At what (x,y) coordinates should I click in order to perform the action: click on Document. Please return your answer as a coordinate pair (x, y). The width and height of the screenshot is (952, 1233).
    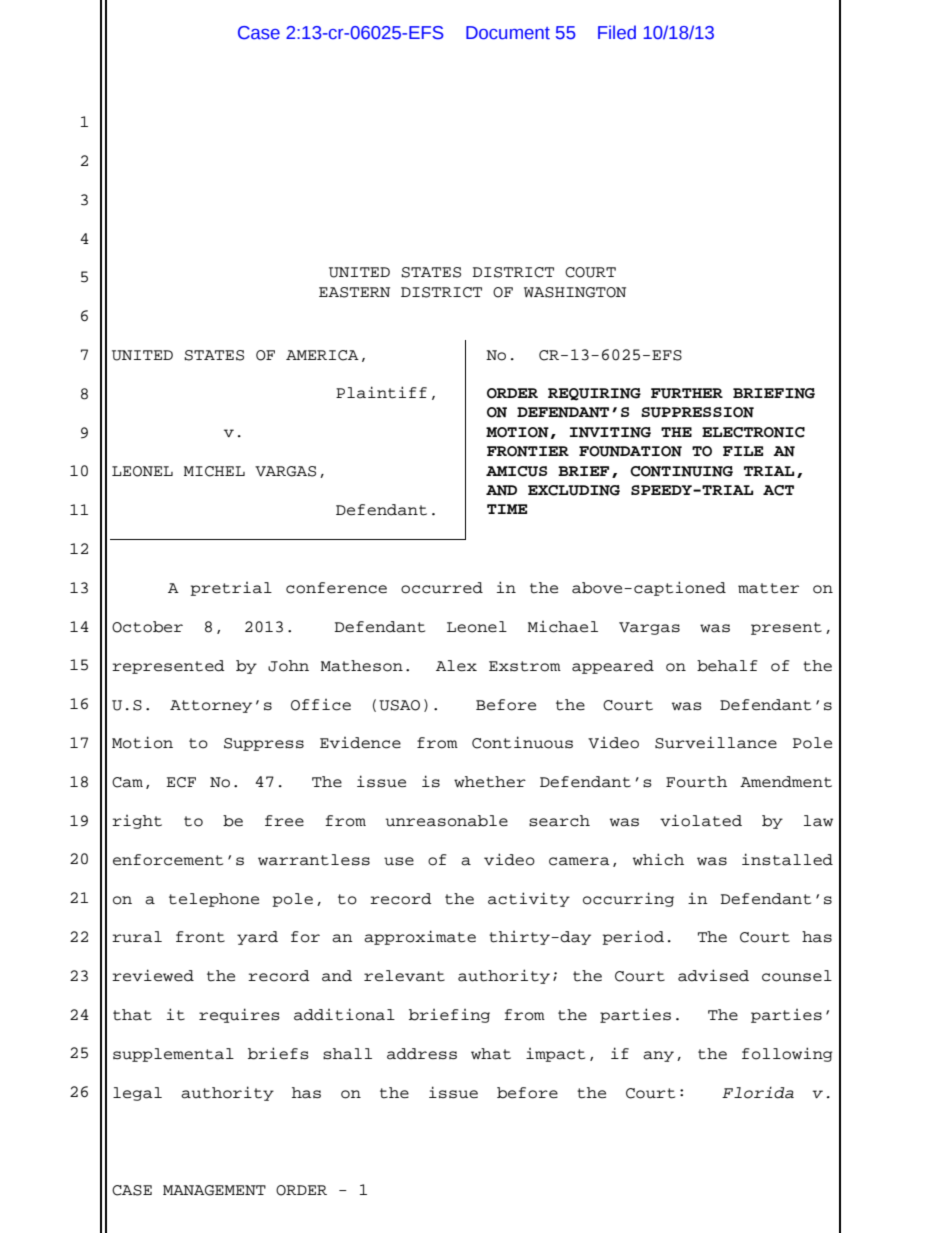
    Looking at the image, I should click on (508, 33).
